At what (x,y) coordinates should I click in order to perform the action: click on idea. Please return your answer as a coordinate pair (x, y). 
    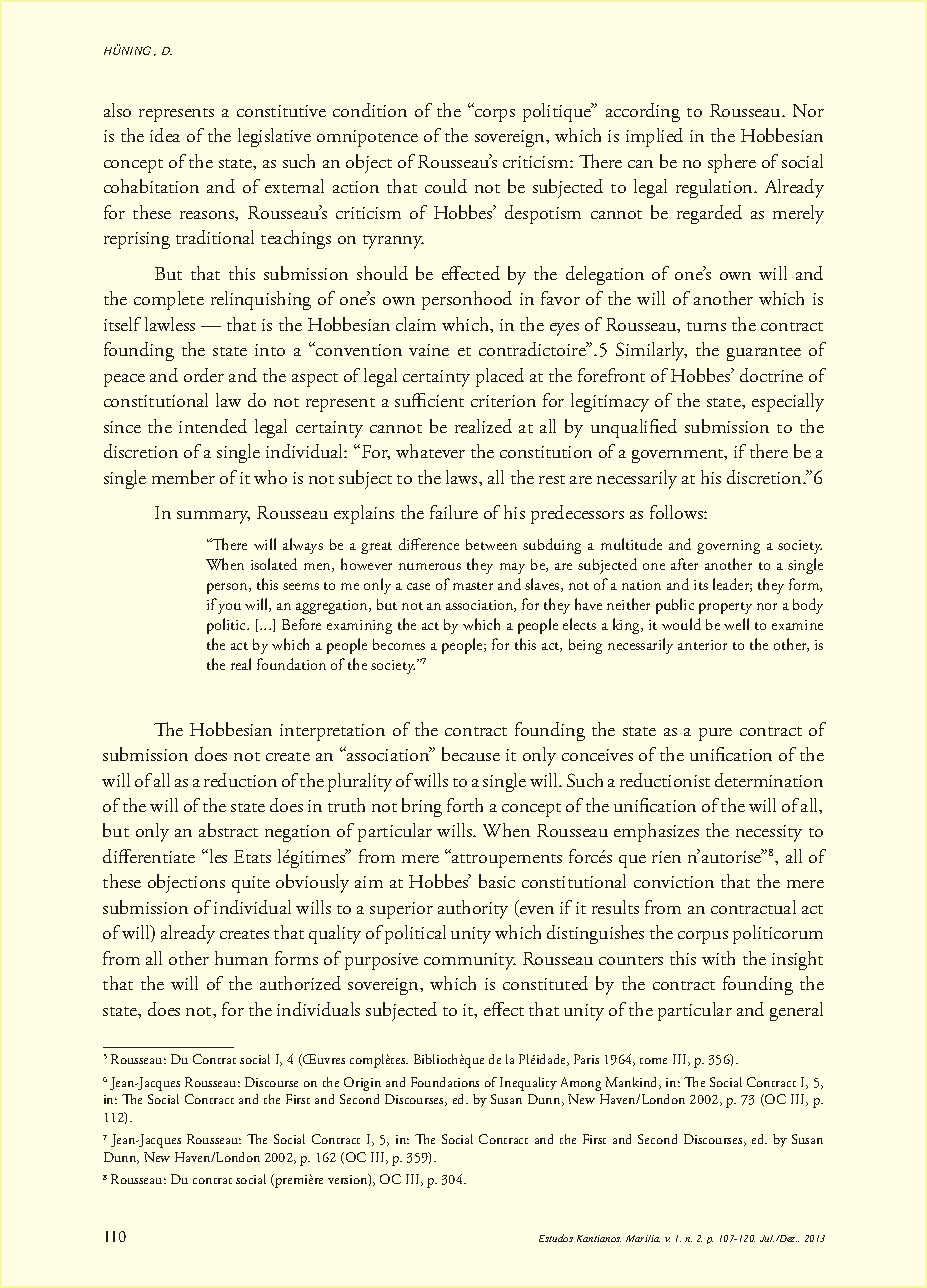
    Looking at the image, I should click on (165, 135).
